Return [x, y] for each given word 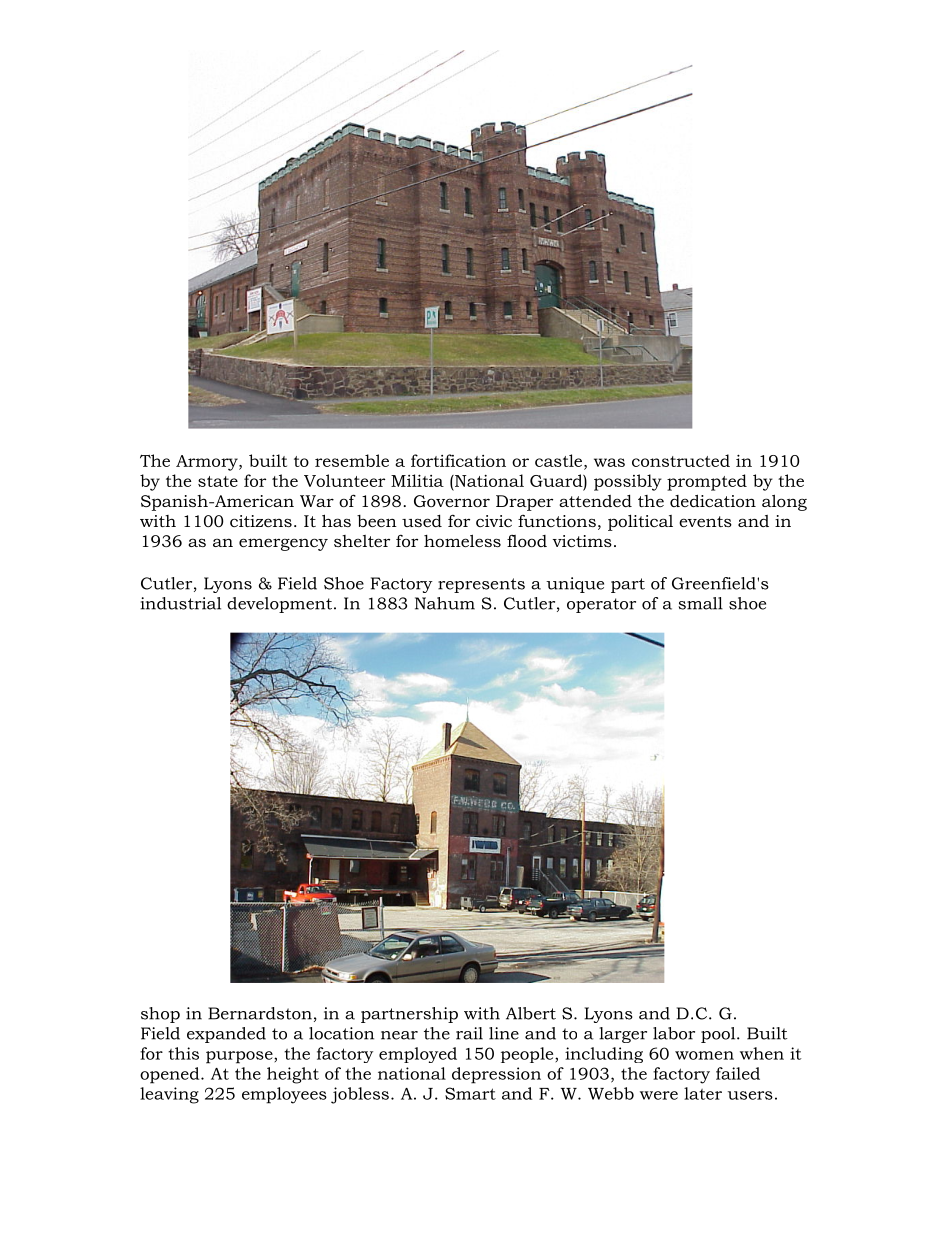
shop [160, 1015]
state [218, 481]
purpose [240, 1057]
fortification [458, 460]
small [700, 603]
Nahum [445, 603]
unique [575, 585]
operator [601, 605]
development [281, 605]
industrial [180, 603]
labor [674, 1033]
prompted [707, 482]
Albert [531, 1013]
